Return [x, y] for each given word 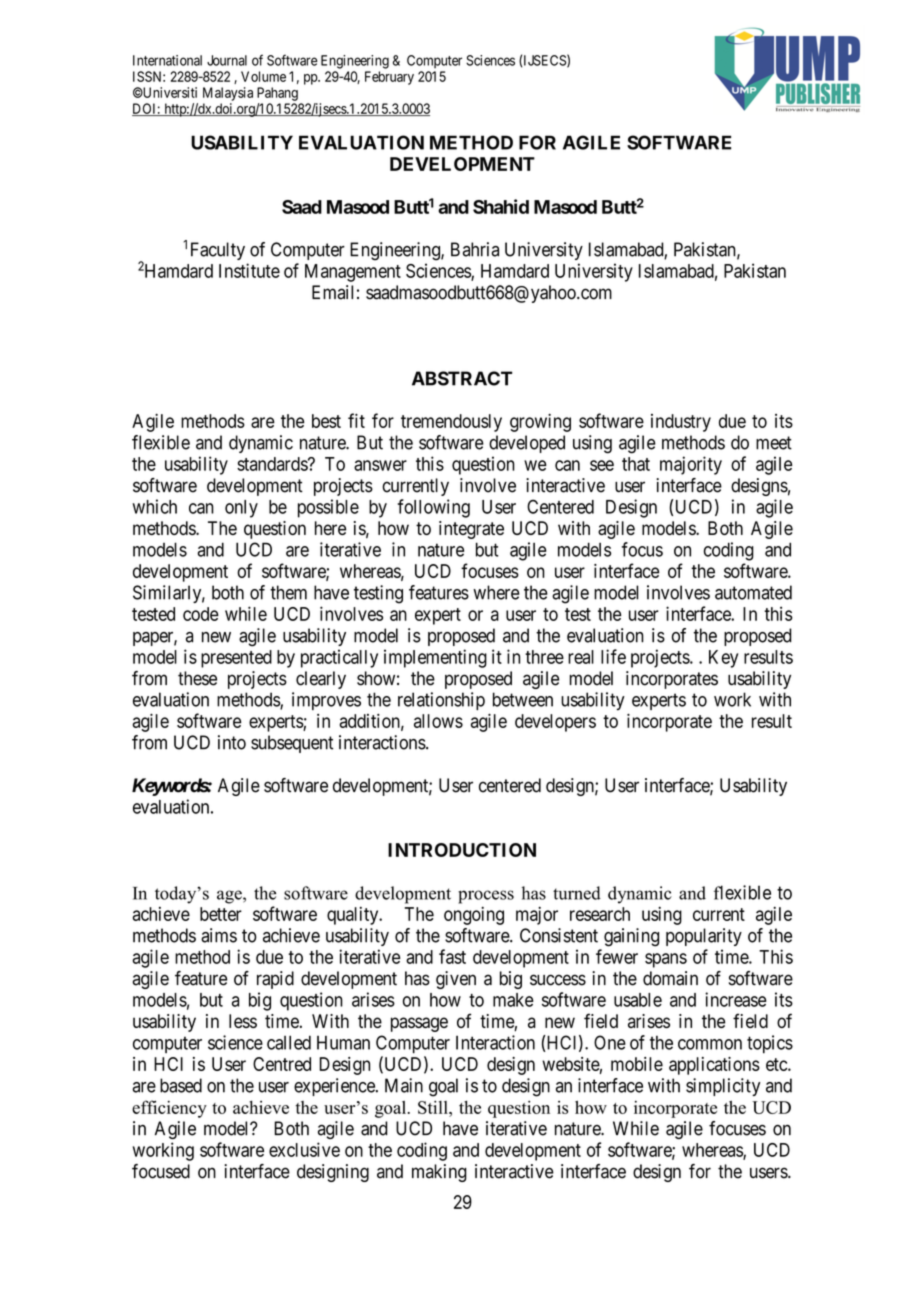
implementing [435, 658]
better [221, 914]
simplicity [723, 1087]
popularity [704, 937]
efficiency [169, 1109]
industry [681, 423]
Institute [249, 270]
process [486, 897]
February [389, 78]
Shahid [501, 206]
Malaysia [228, 94]
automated [753, 592]
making [439, 1173]
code [201, 614]
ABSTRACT [462, 378]
